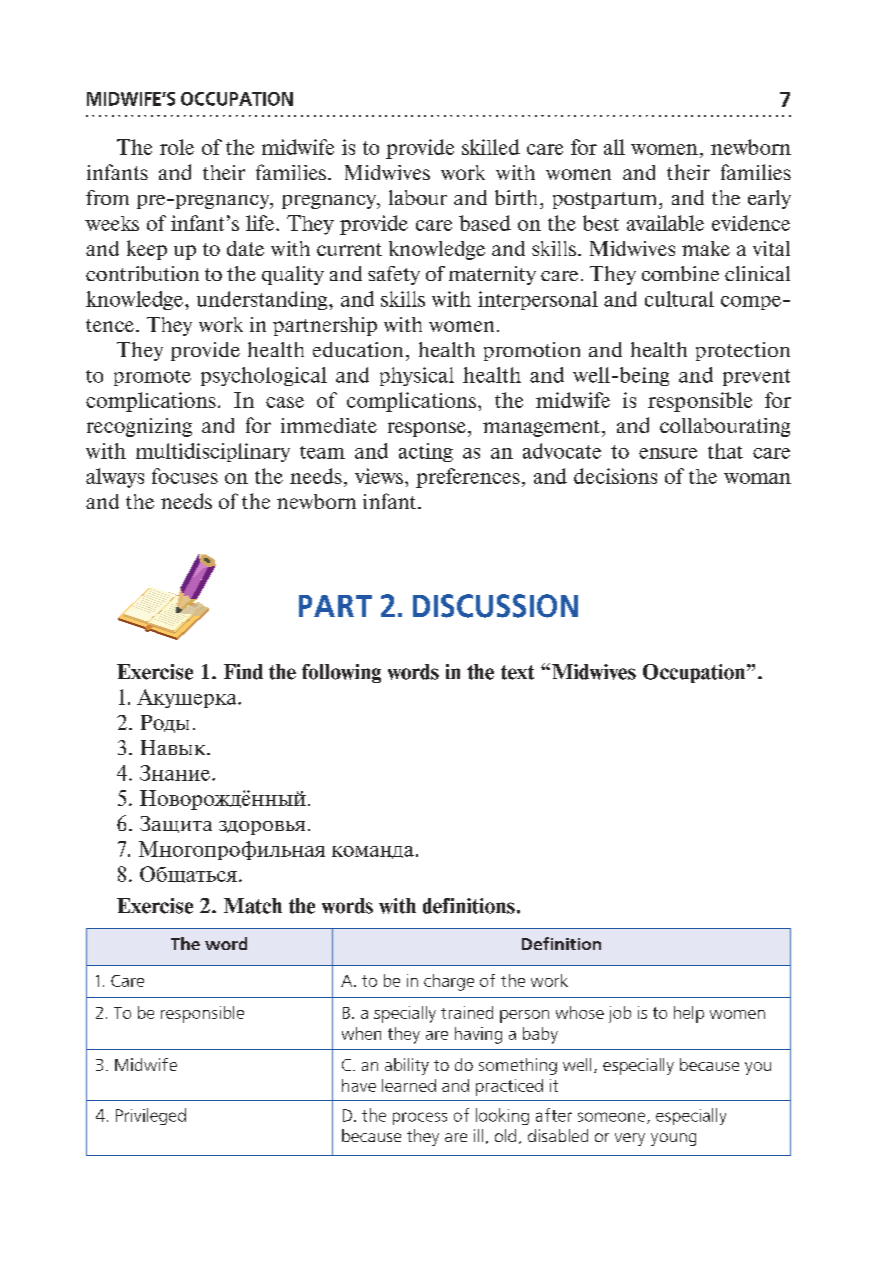 The height and width of the document is (1263, 889). I want to click on skilled, so click(491, 147).
